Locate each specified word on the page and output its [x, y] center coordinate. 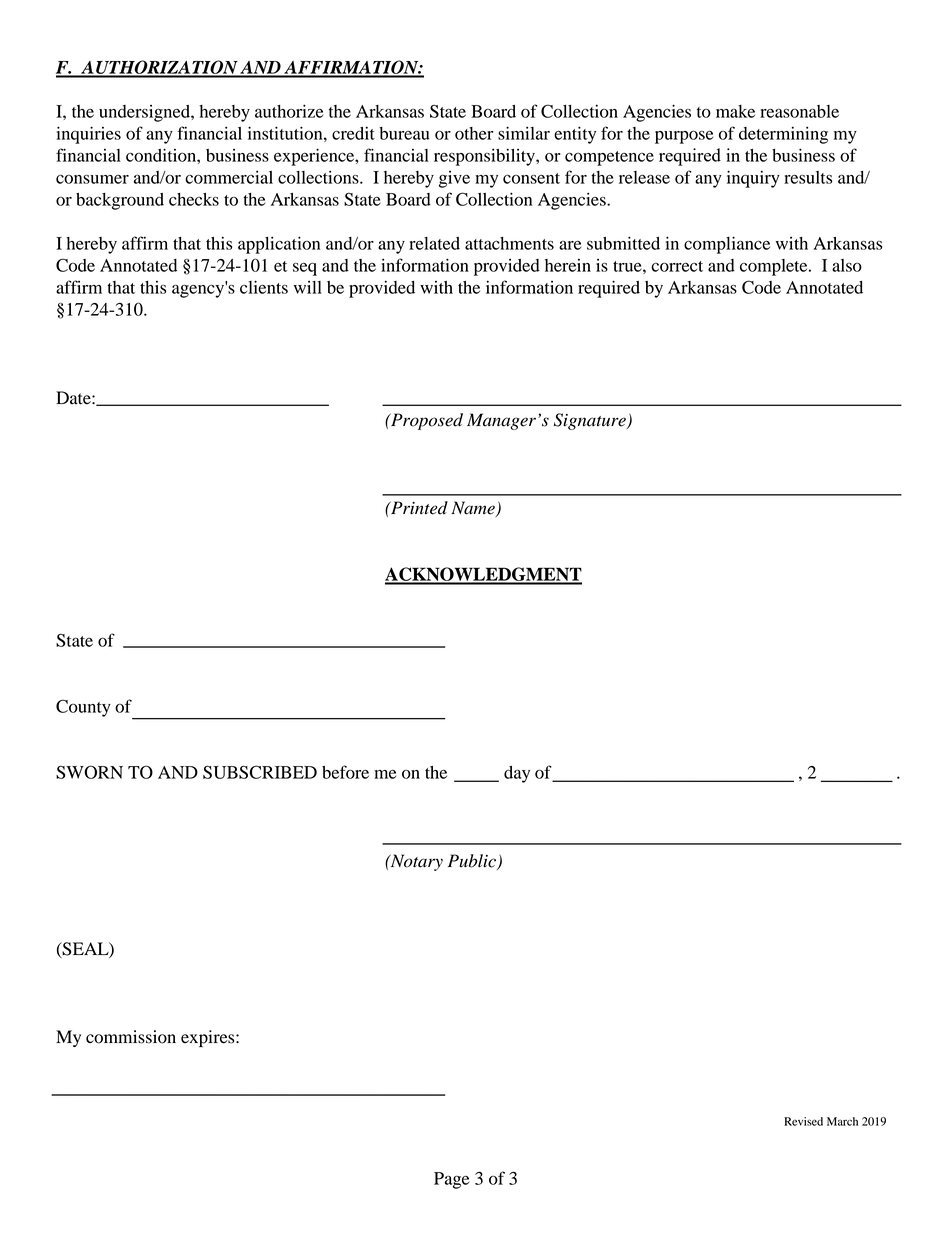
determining [783, 135]
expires [209, 1038]
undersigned [145, 113]
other [474, 133]
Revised [803, 1121]
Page [451, 1180]
